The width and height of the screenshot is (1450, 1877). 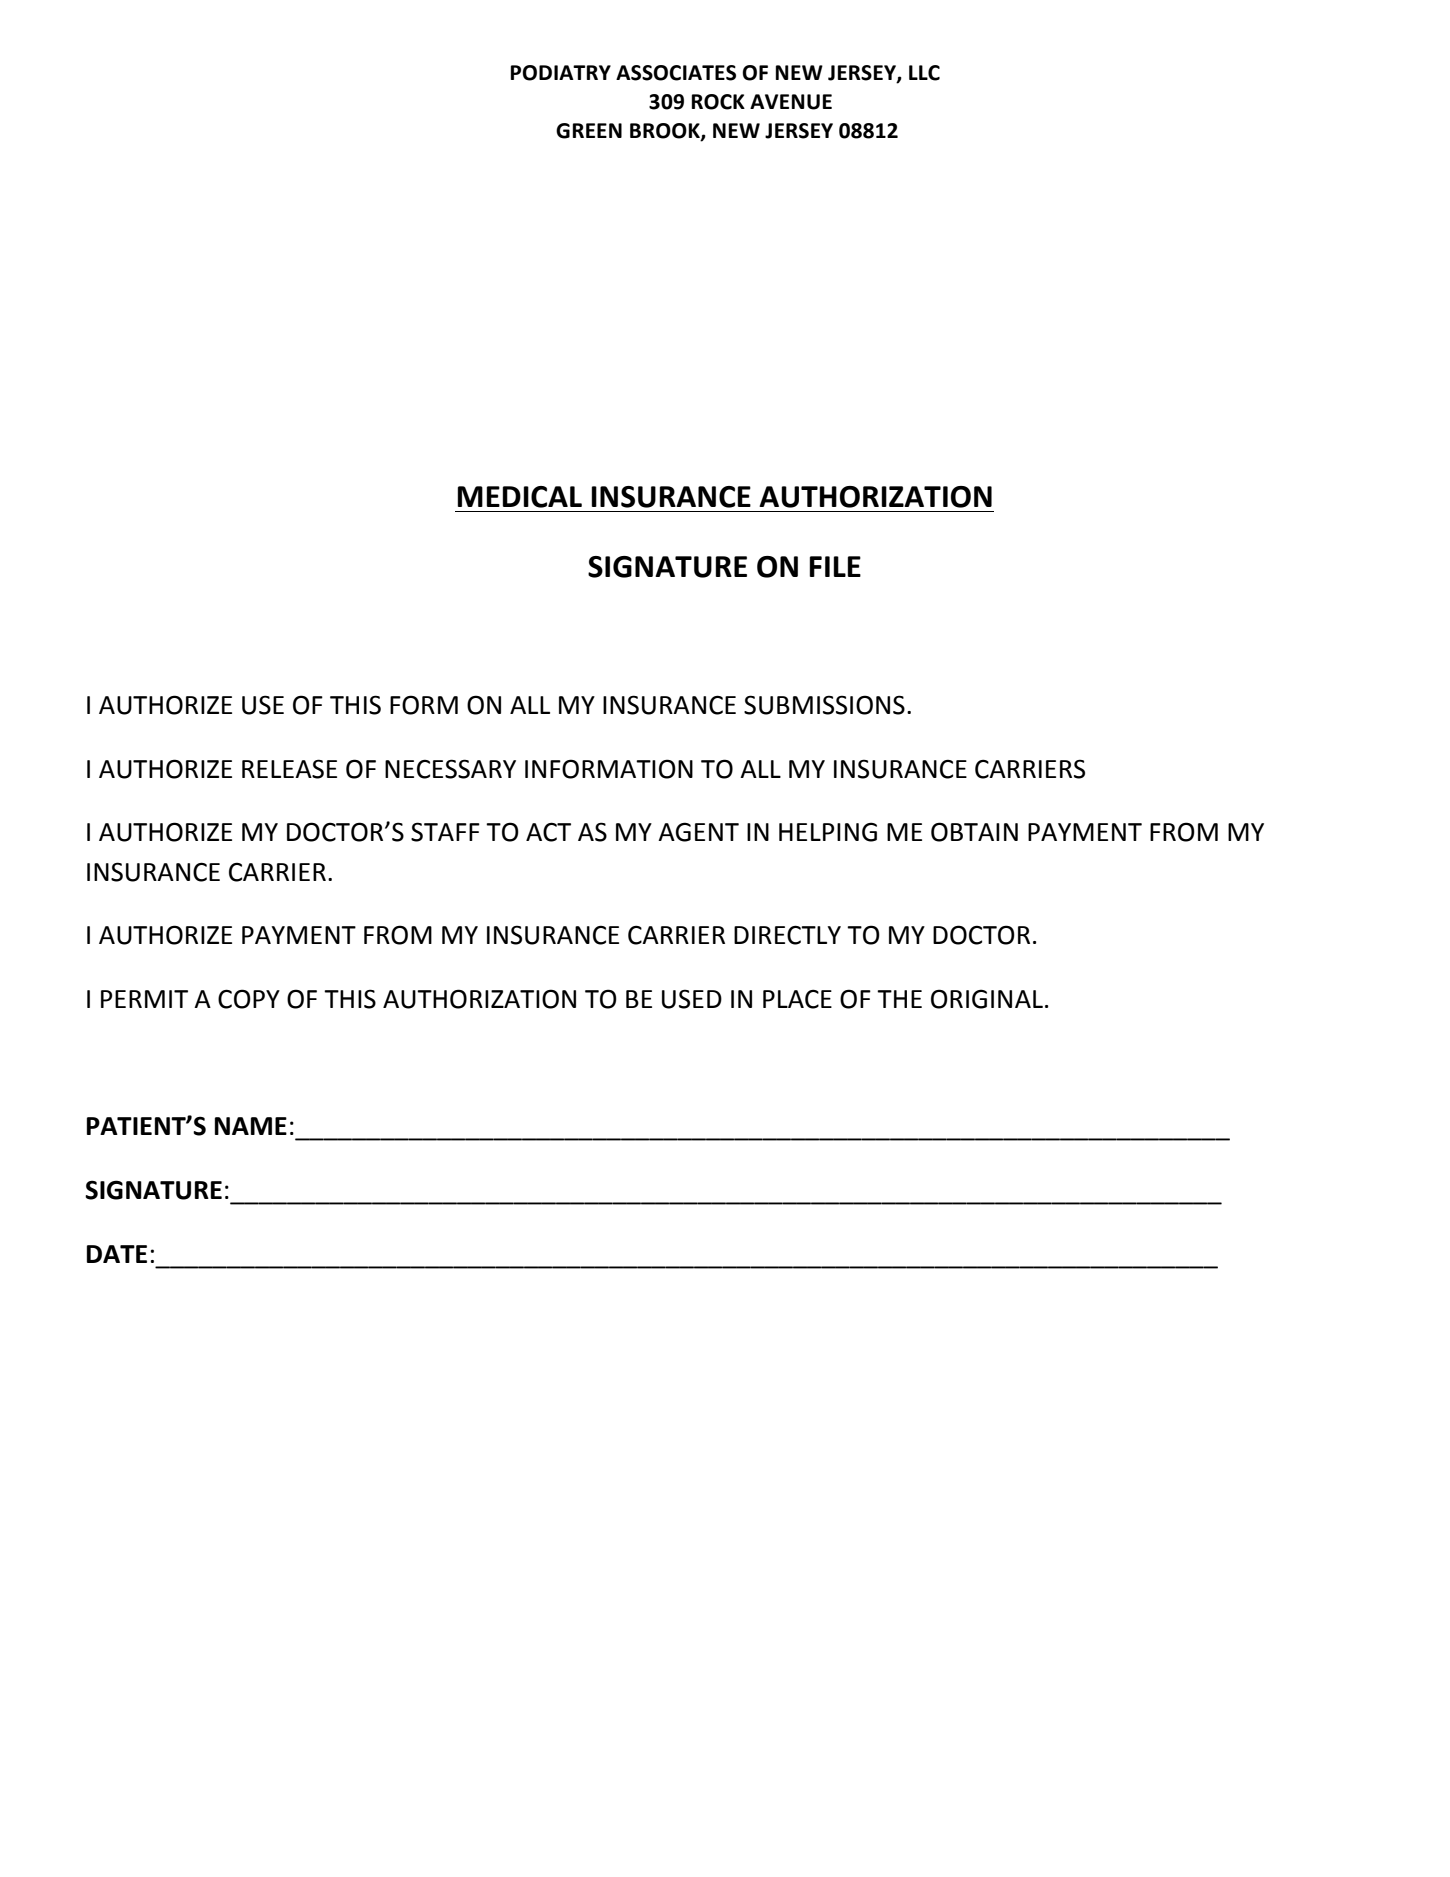 I want to click on USED, so click(x=692, y=999).
